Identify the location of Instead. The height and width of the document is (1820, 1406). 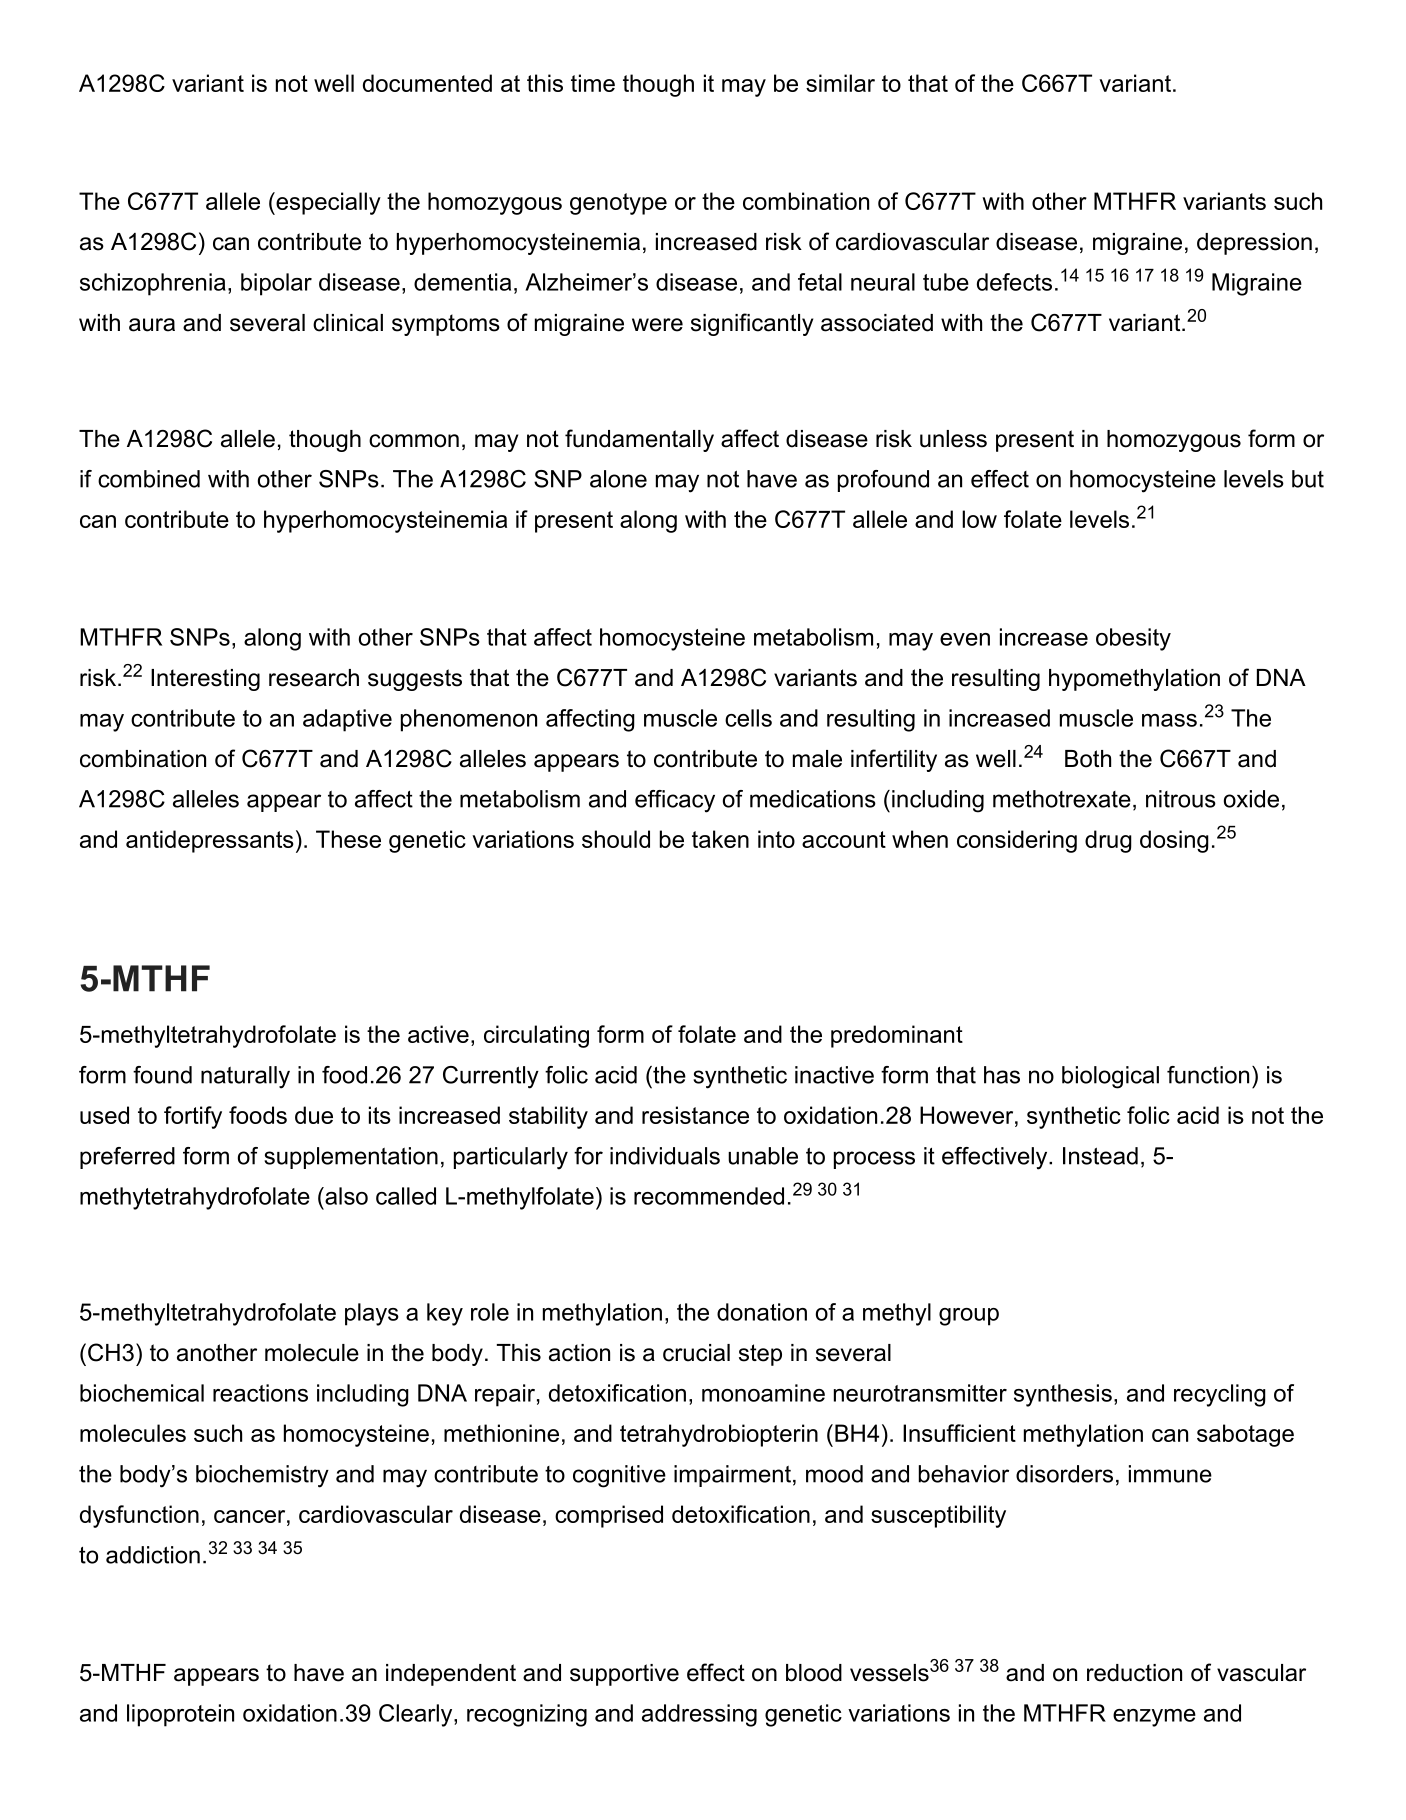
(1100, 1156).
